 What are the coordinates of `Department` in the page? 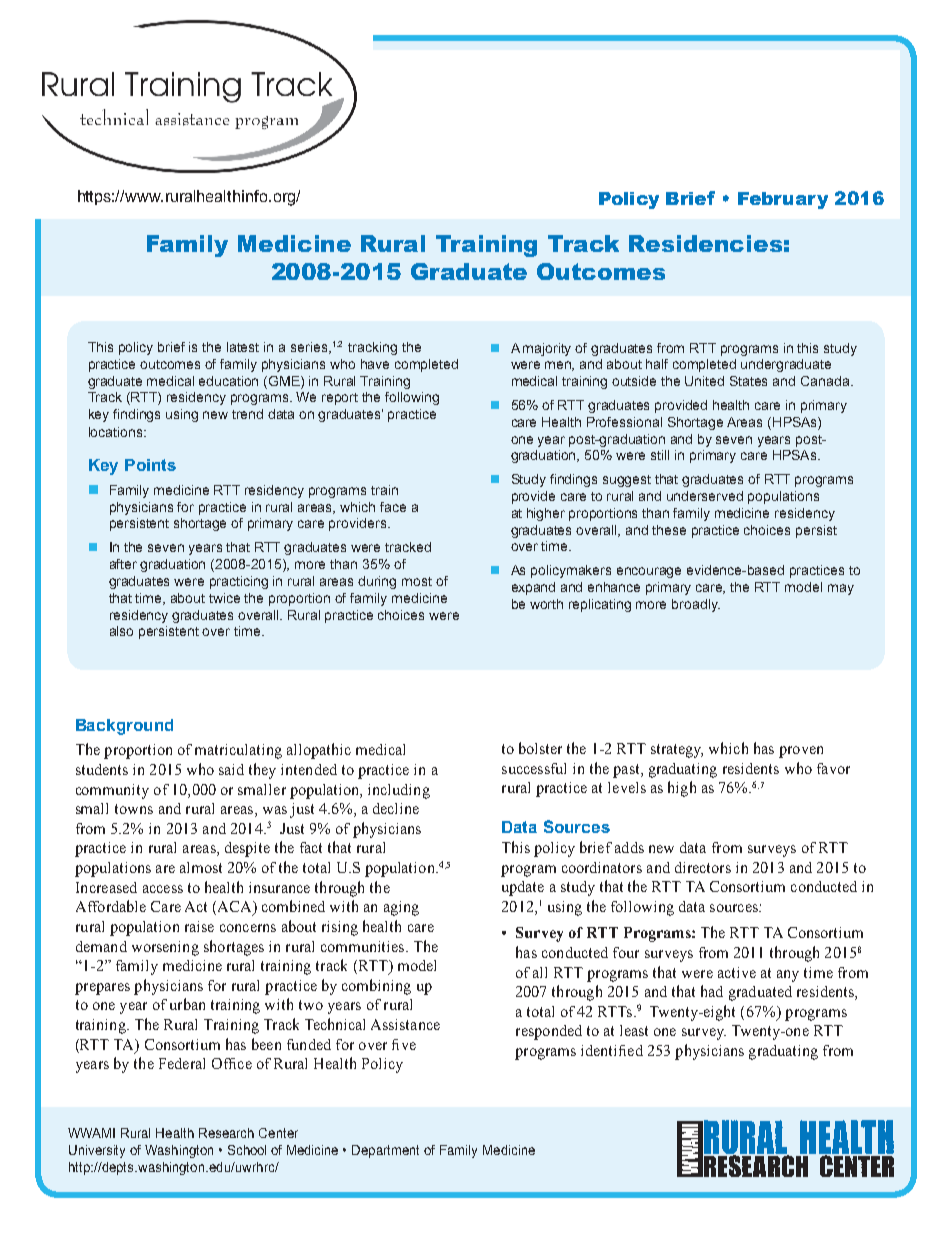 It's located at (385, 1151).
